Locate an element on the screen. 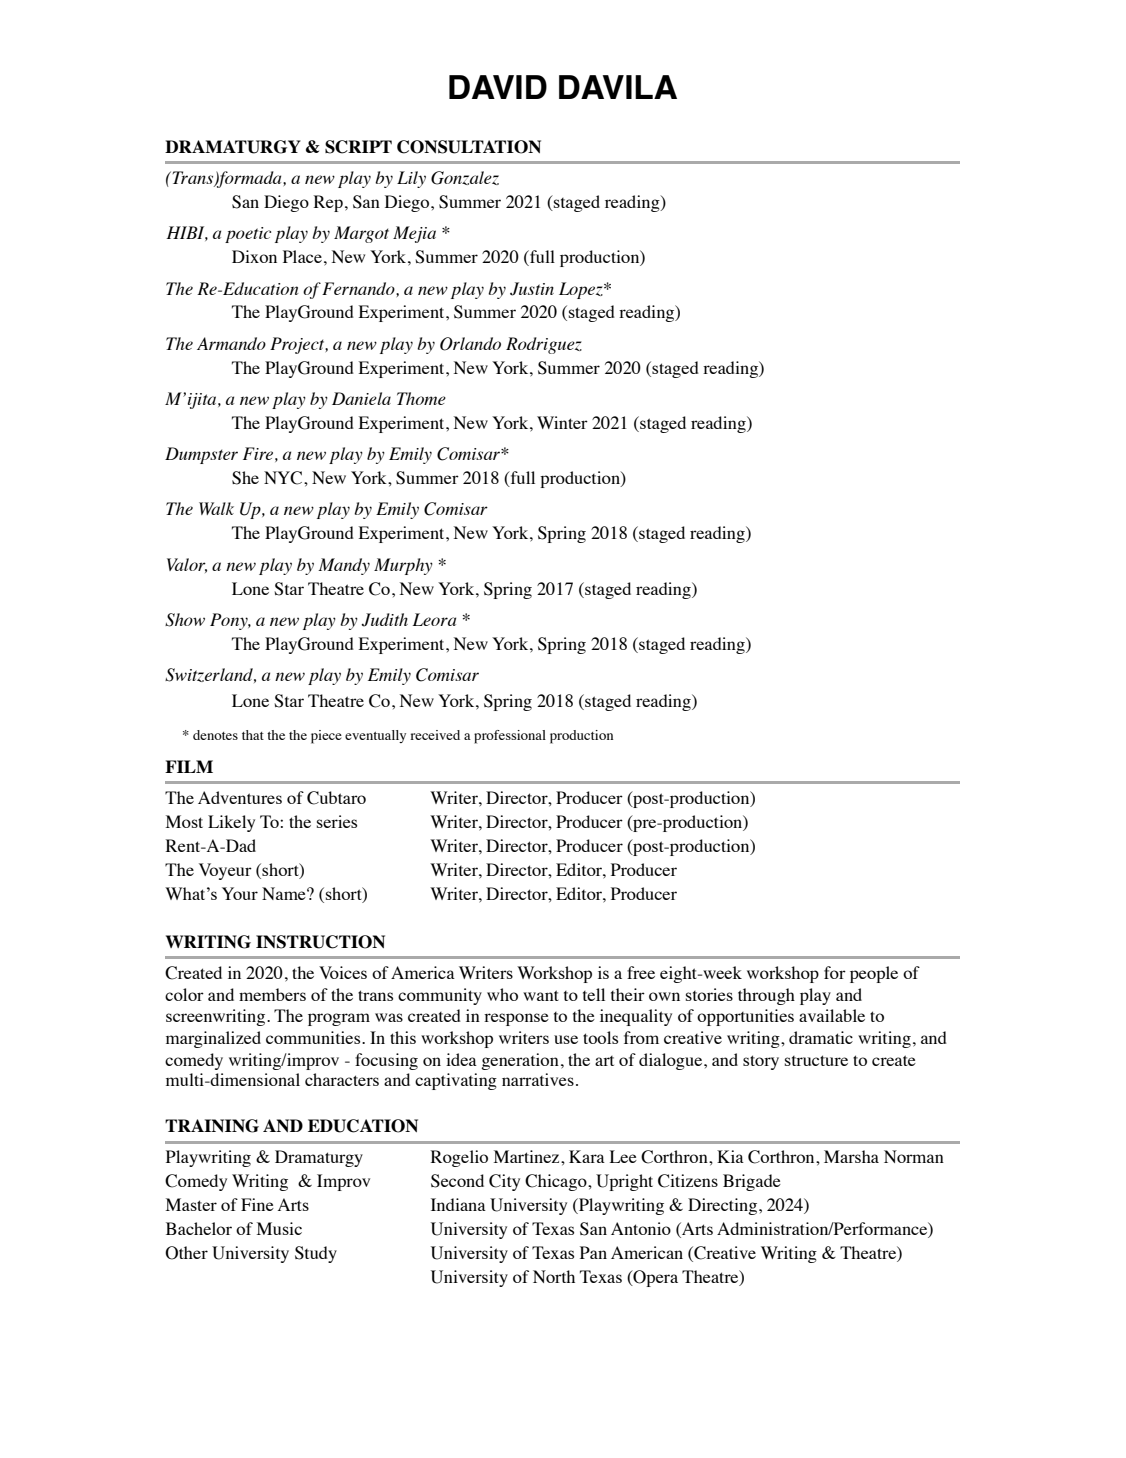 The height and width of the screenshot is (1458, 1126). SCRIPT is located at coordinates (358, 147).
